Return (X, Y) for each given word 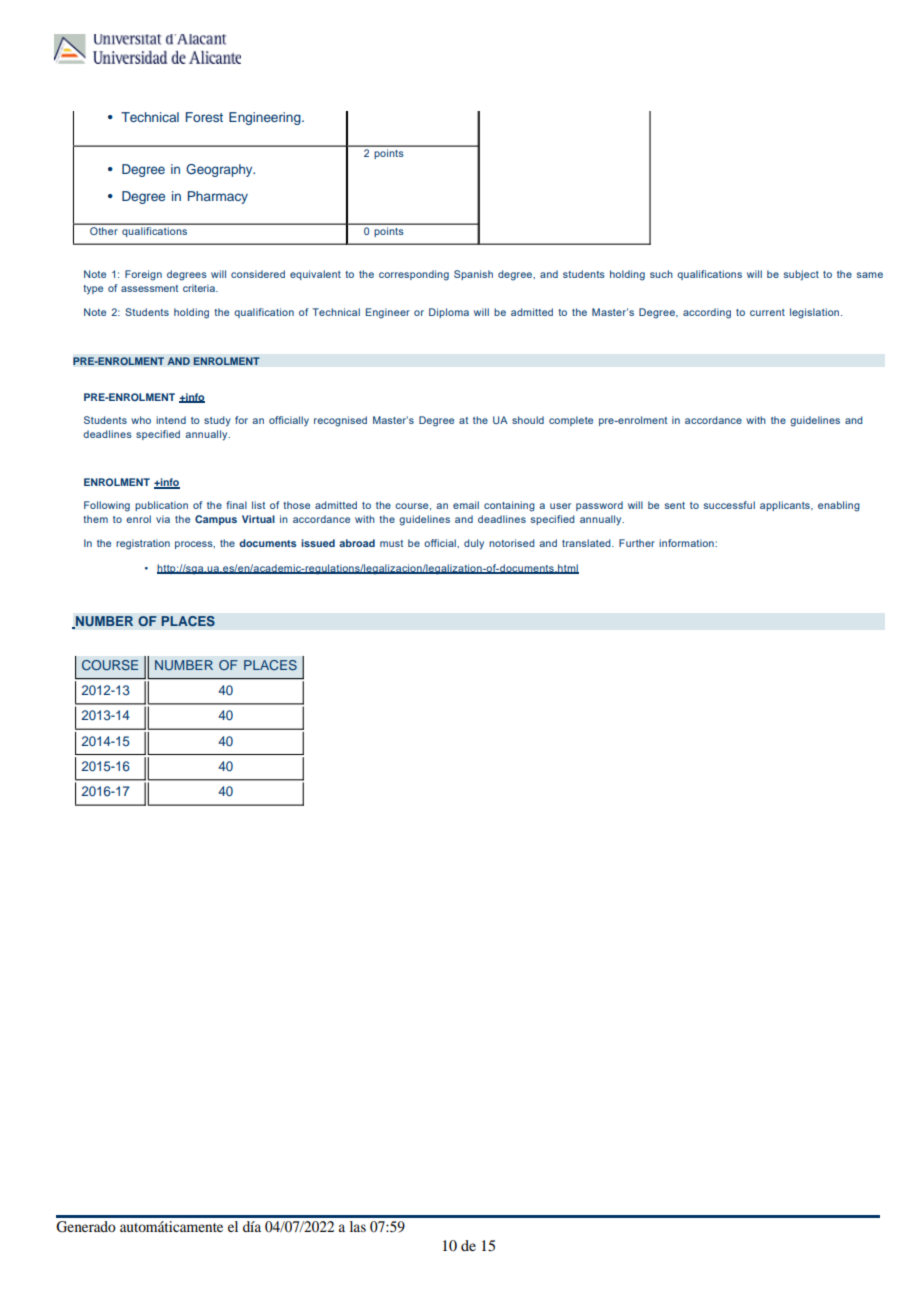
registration (143, 544)
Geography (220, 170)
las (358, 1226)
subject (801, 275)
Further (637, 543)
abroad (357, 543)
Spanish (473, 275)
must (391, 543)
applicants (786, 506)
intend (171, 420)
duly (474, 544)
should (528, 420)
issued (318, 543)
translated (587, 543)
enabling (839, 506)
